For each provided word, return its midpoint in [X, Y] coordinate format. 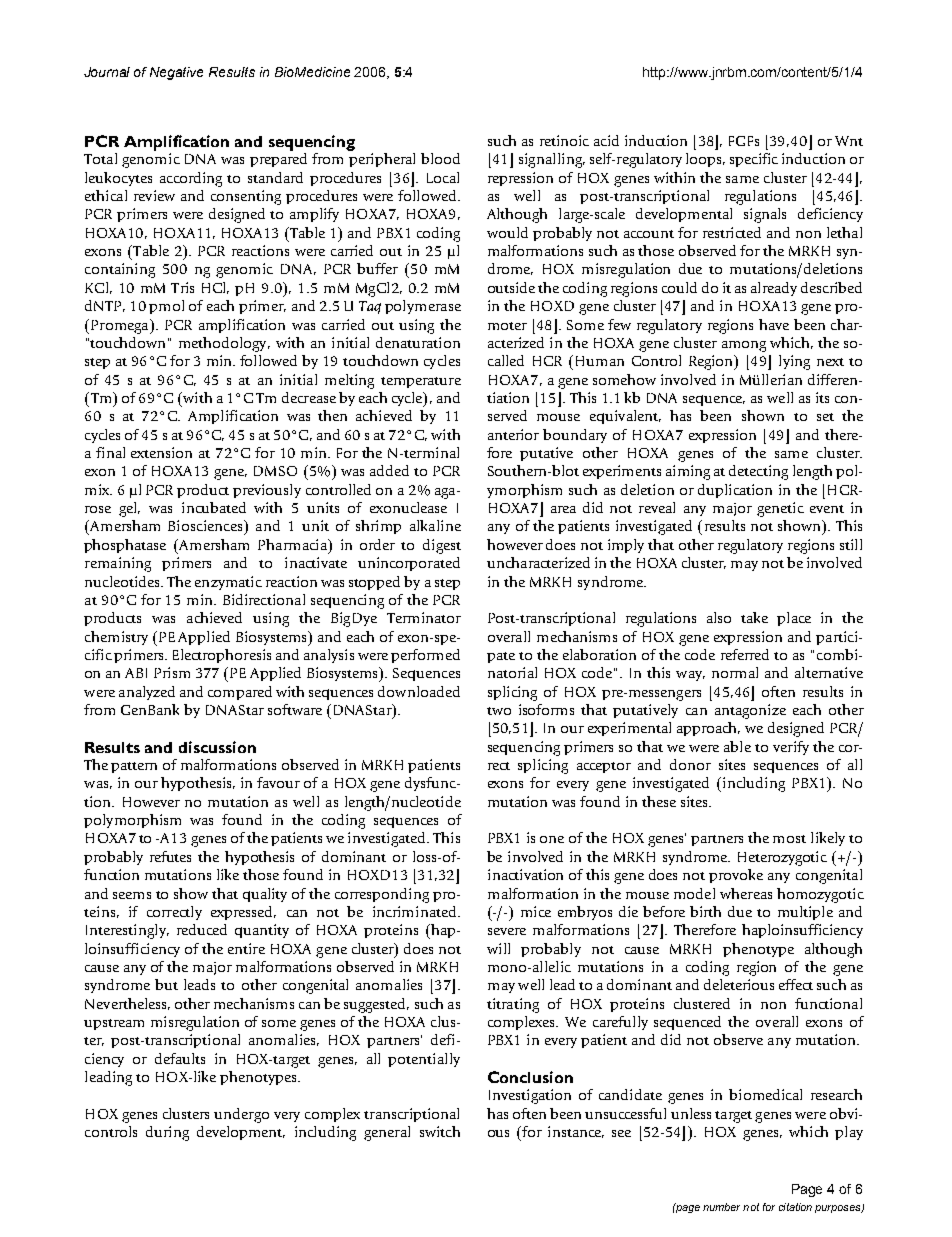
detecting [758, 472]
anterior [513, 434]
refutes [170, 856]
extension [161, 452]
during [167, 1133]
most [789, 839]
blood [440, 158]
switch [440, 1131]
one [552, 839]
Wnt [849, 141]
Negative [176, 73]
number [721, 1207]
